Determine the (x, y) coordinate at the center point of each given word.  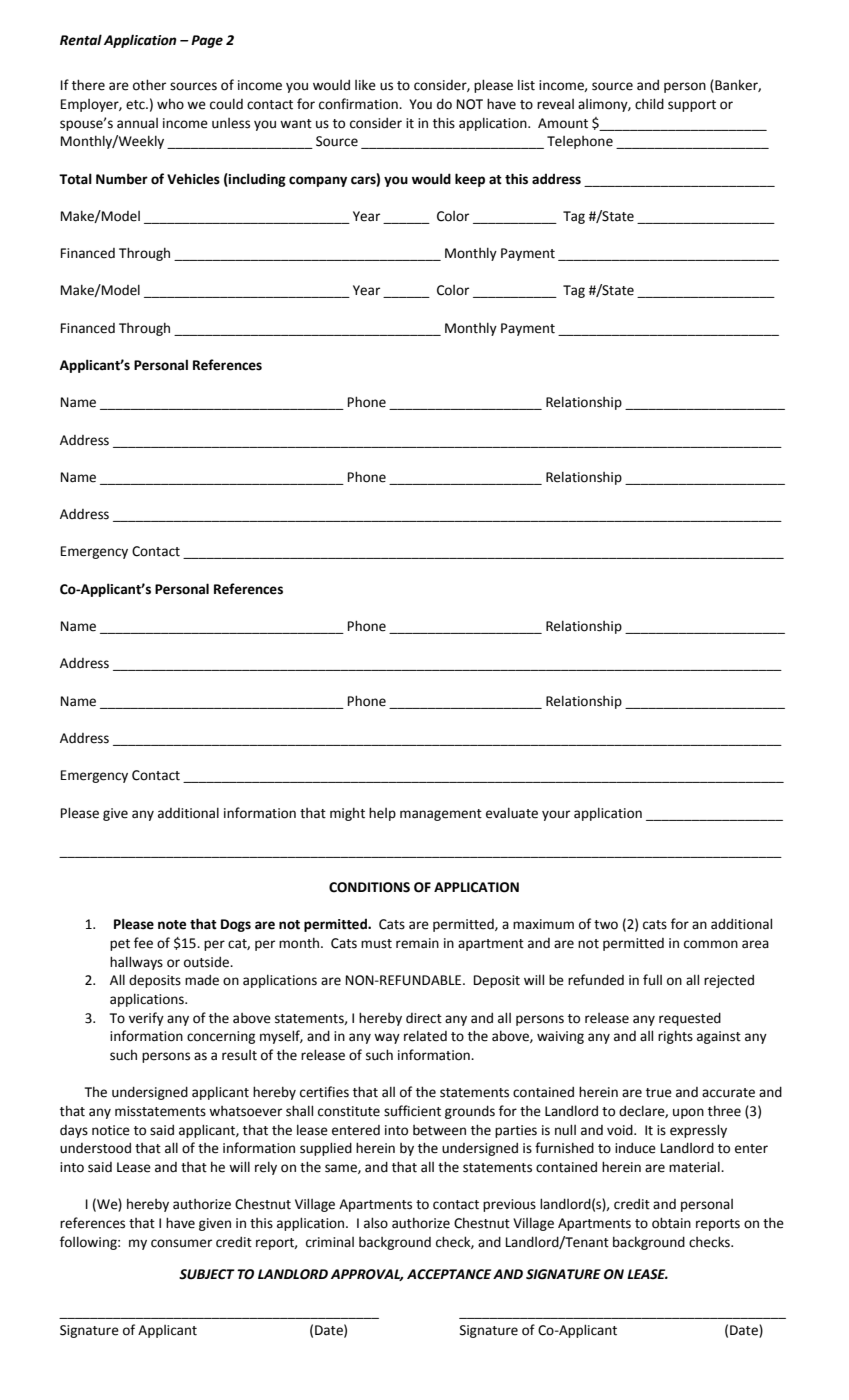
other (149, 85)
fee (143, 943)
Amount (563, 123)
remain (417, 943)
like (365, 85)
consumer (181, 1243)
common (711, 944)
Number (122, 179)
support (692, 106)
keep (470, 180)
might (347, 814)
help (382, 814)
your (556, 815)
